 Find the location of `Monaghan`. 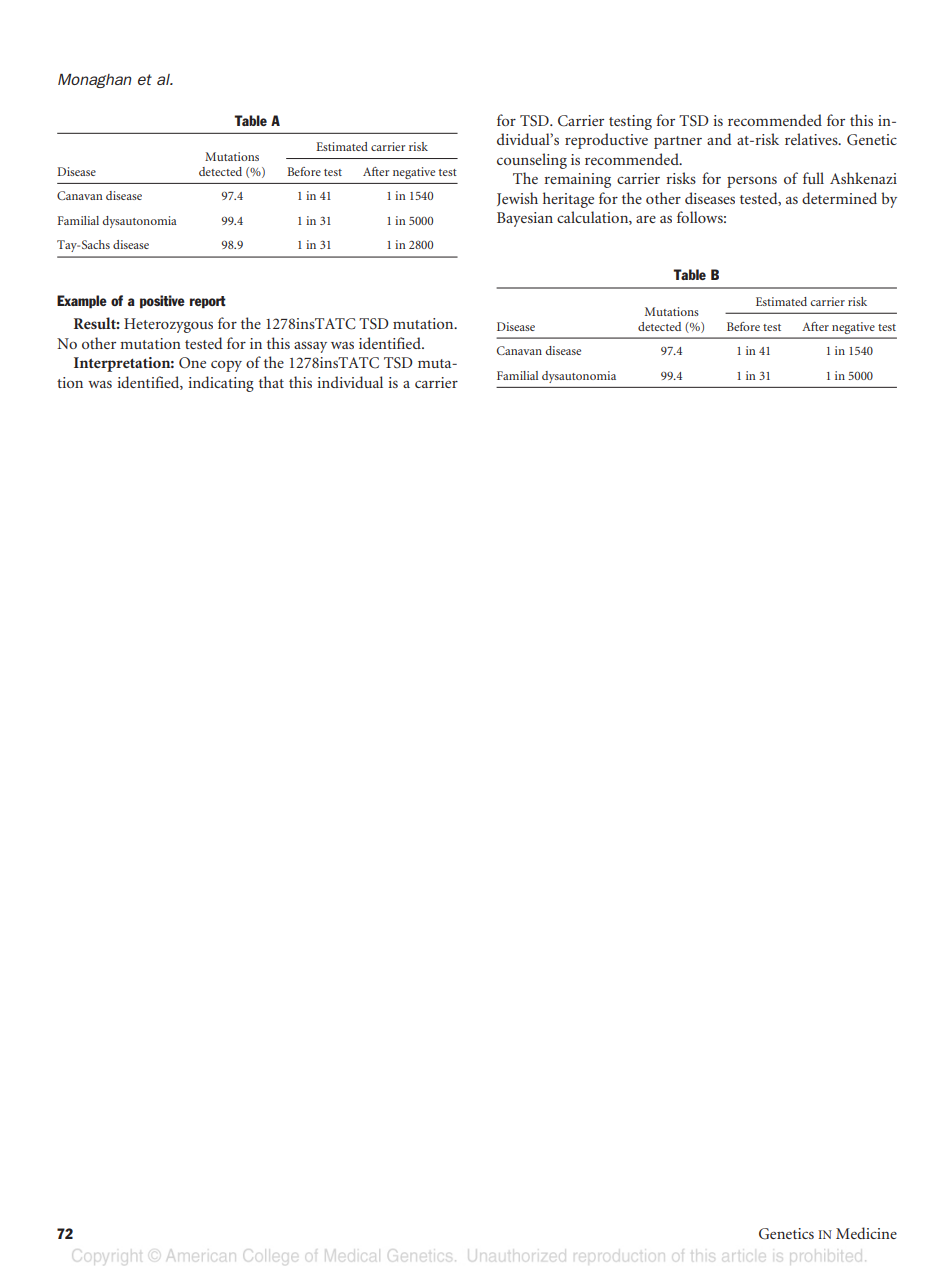

Monaghan is located at coordinates (95, 81).
